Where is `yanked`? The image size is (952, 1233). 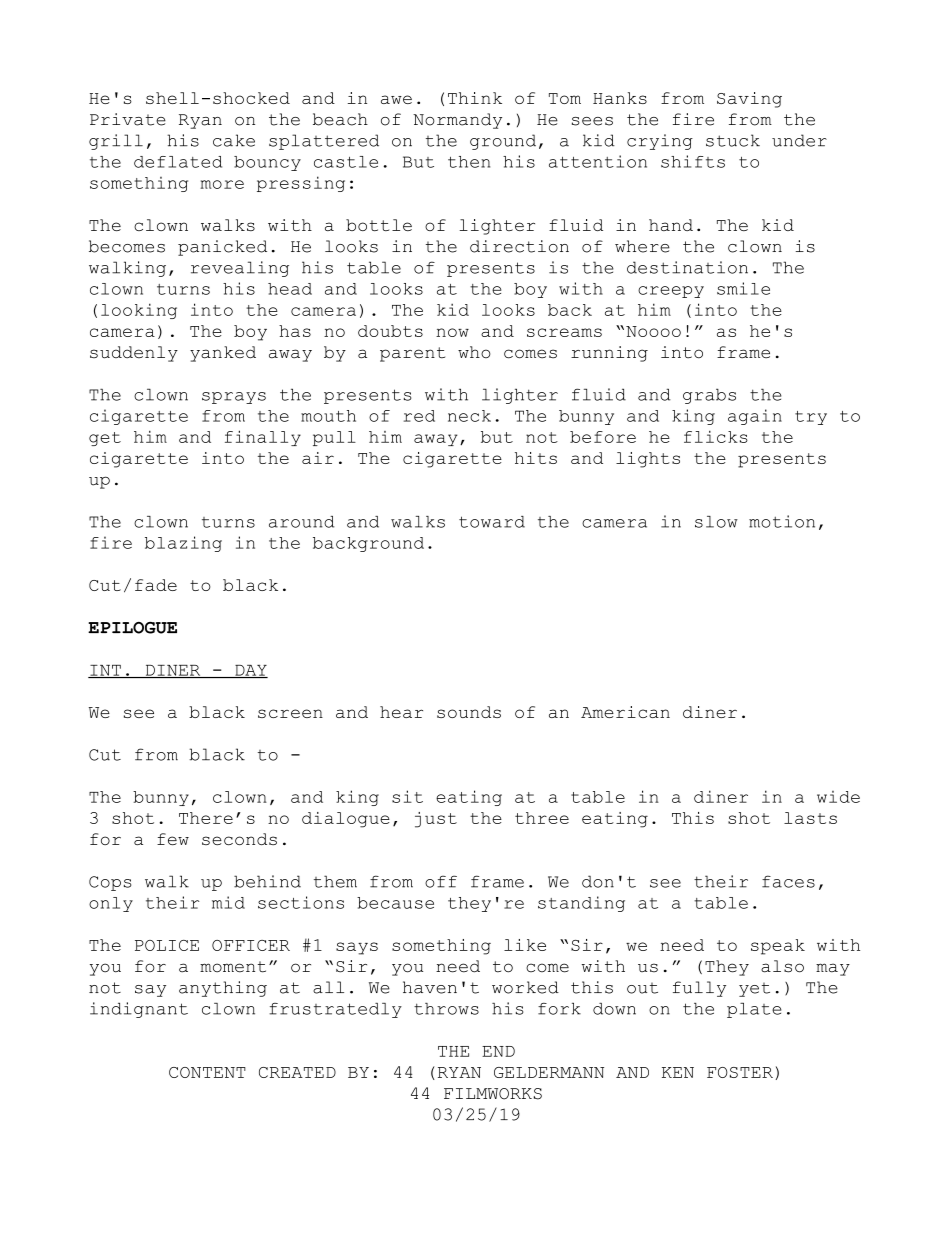 yanked is located at coordinates (223, 354).
